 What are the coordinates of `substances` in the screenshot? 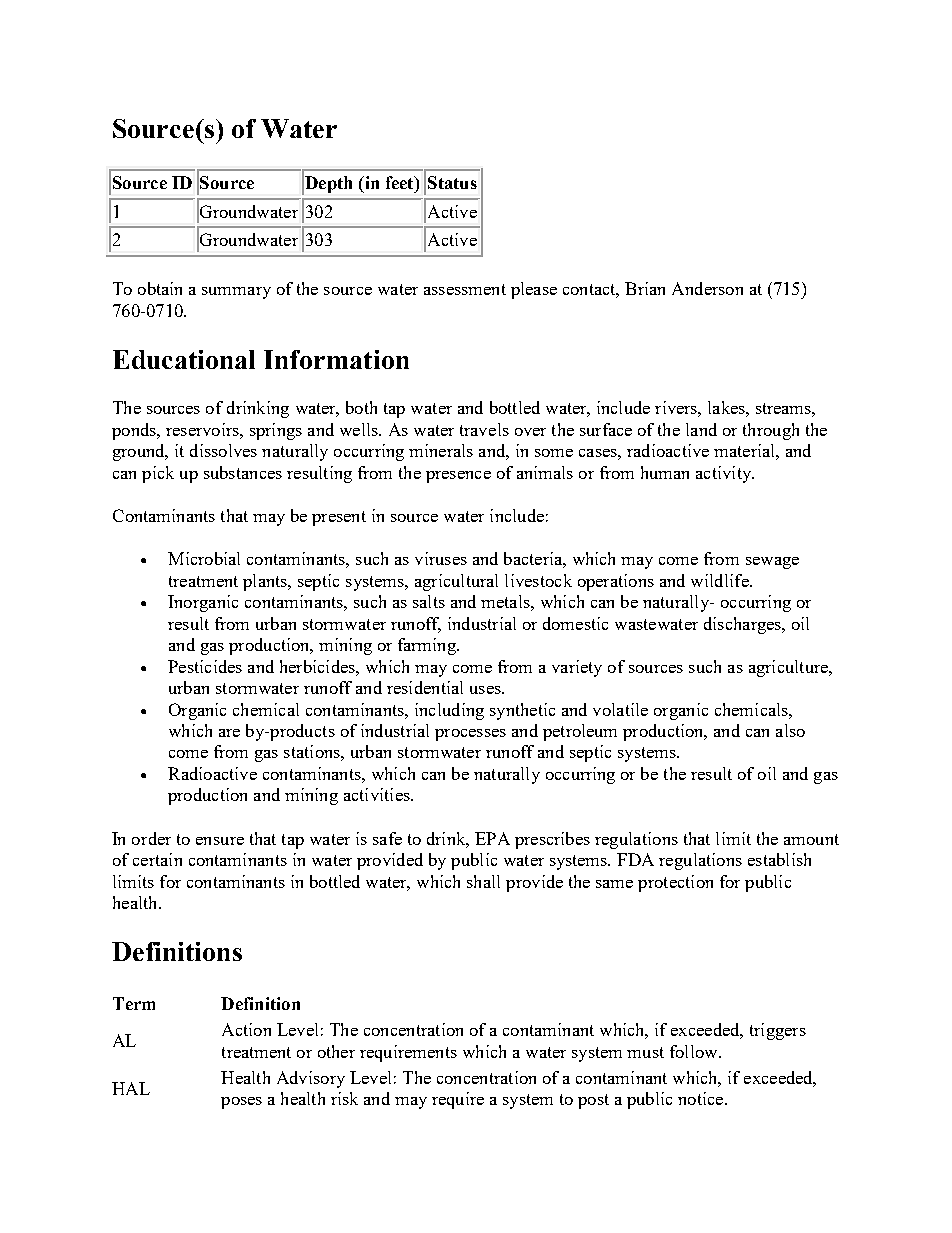 It's located at (243, 472).
